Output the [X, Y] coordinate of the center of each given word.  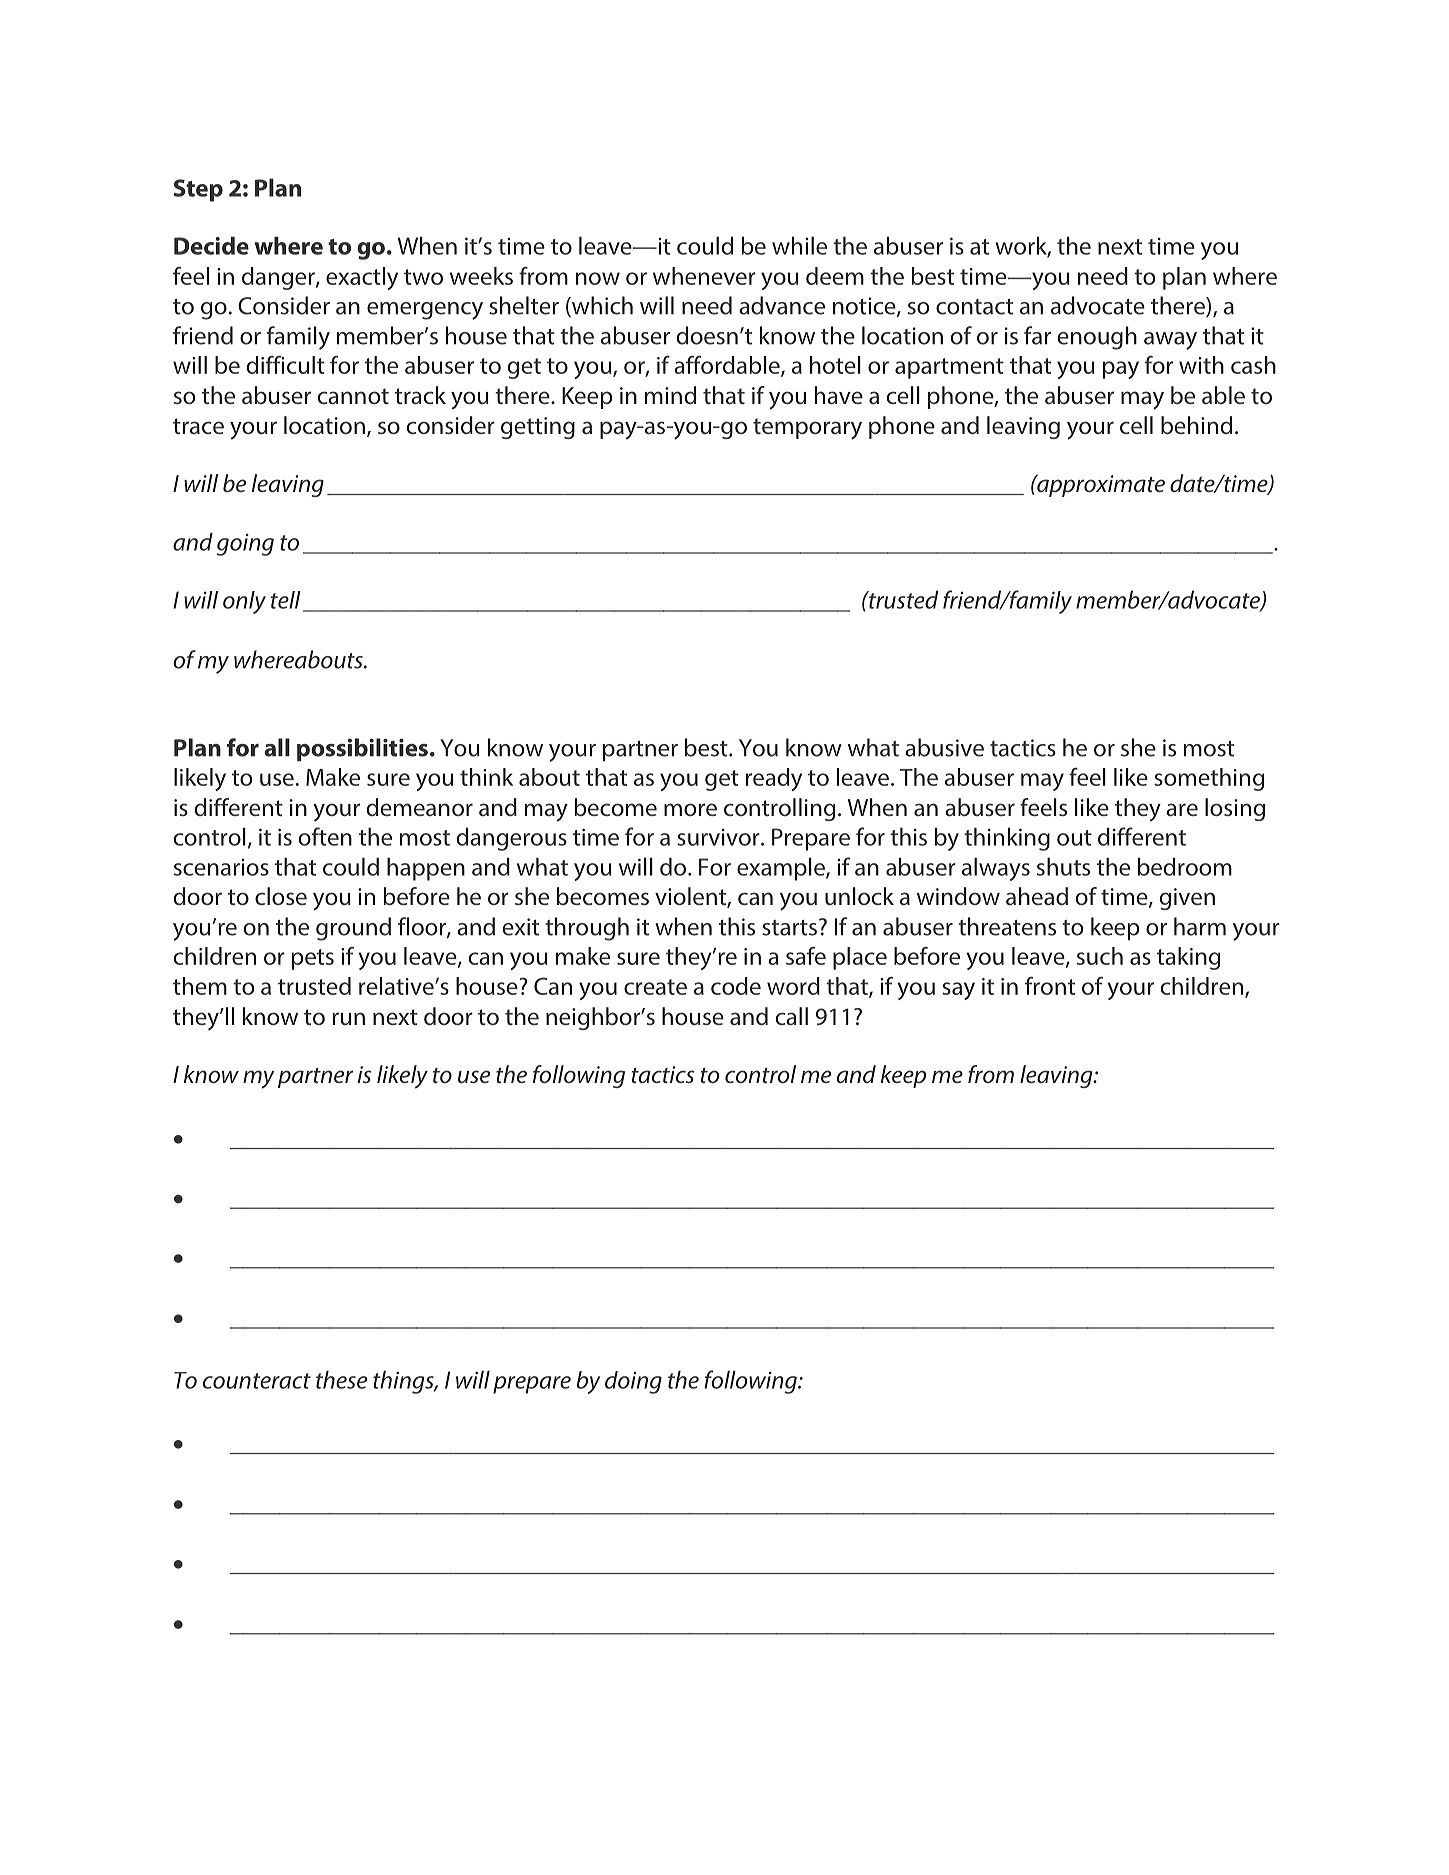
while [799, 245]
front [1050, 985]
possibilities [362, 749]
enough [1097, 338]
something [1209, 779]
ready [774, 779]
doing [633, 1382]
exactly [362, 278]
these [341, 1379]
